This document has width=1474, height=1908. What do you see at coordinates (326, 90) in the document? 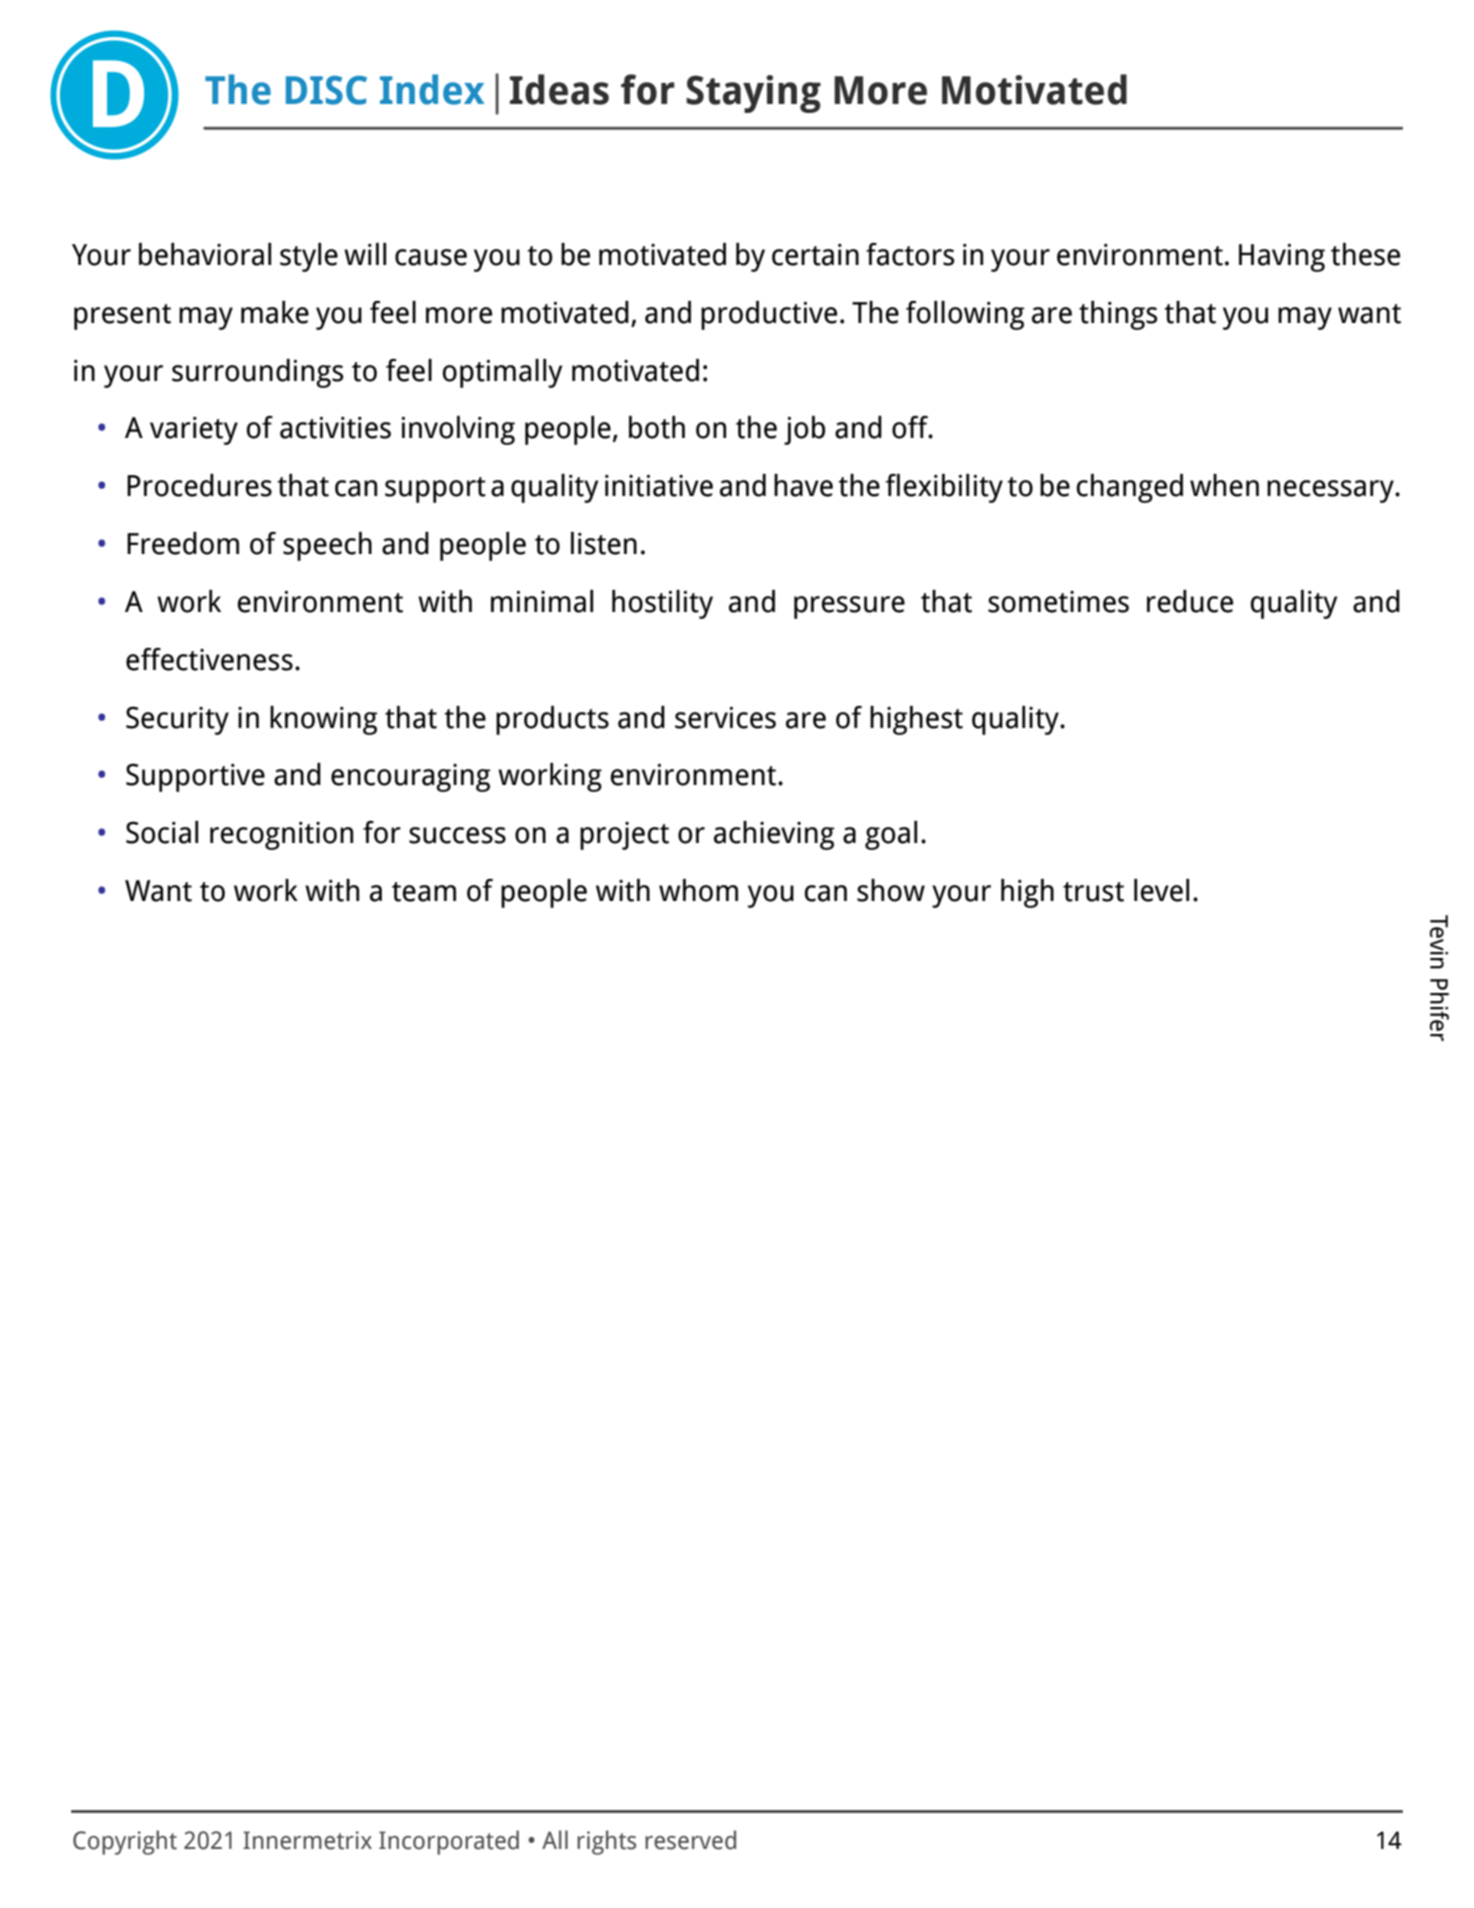
I see `DISC` at bounding box center [326, 90].
